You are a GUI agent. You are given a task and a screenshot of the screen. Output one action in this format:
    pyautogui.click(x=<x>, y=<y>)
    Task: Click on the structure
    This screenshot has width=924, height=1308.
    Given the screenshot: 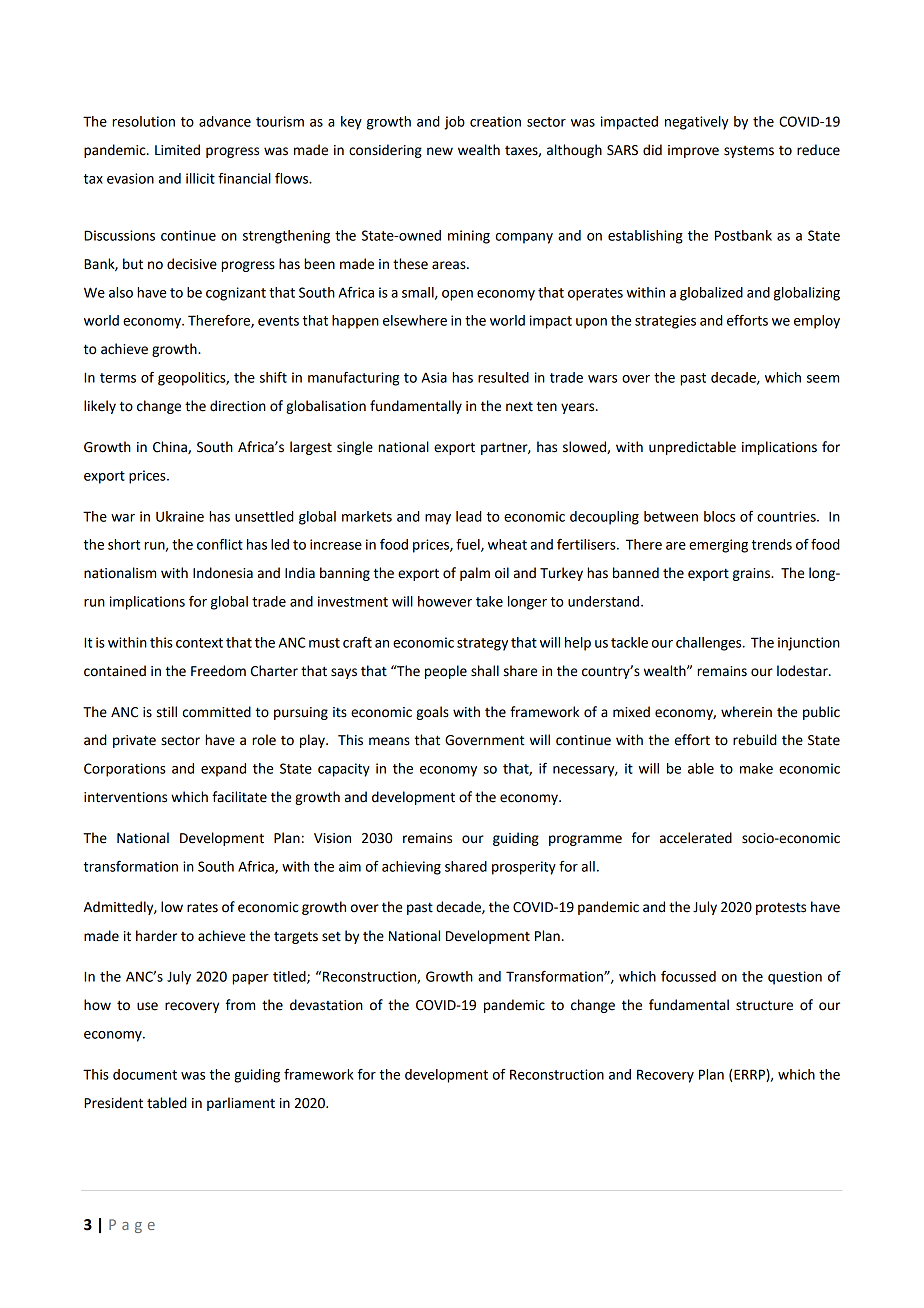 What is the action you would take?
    pyautogui.click(x=764, y=1005)
